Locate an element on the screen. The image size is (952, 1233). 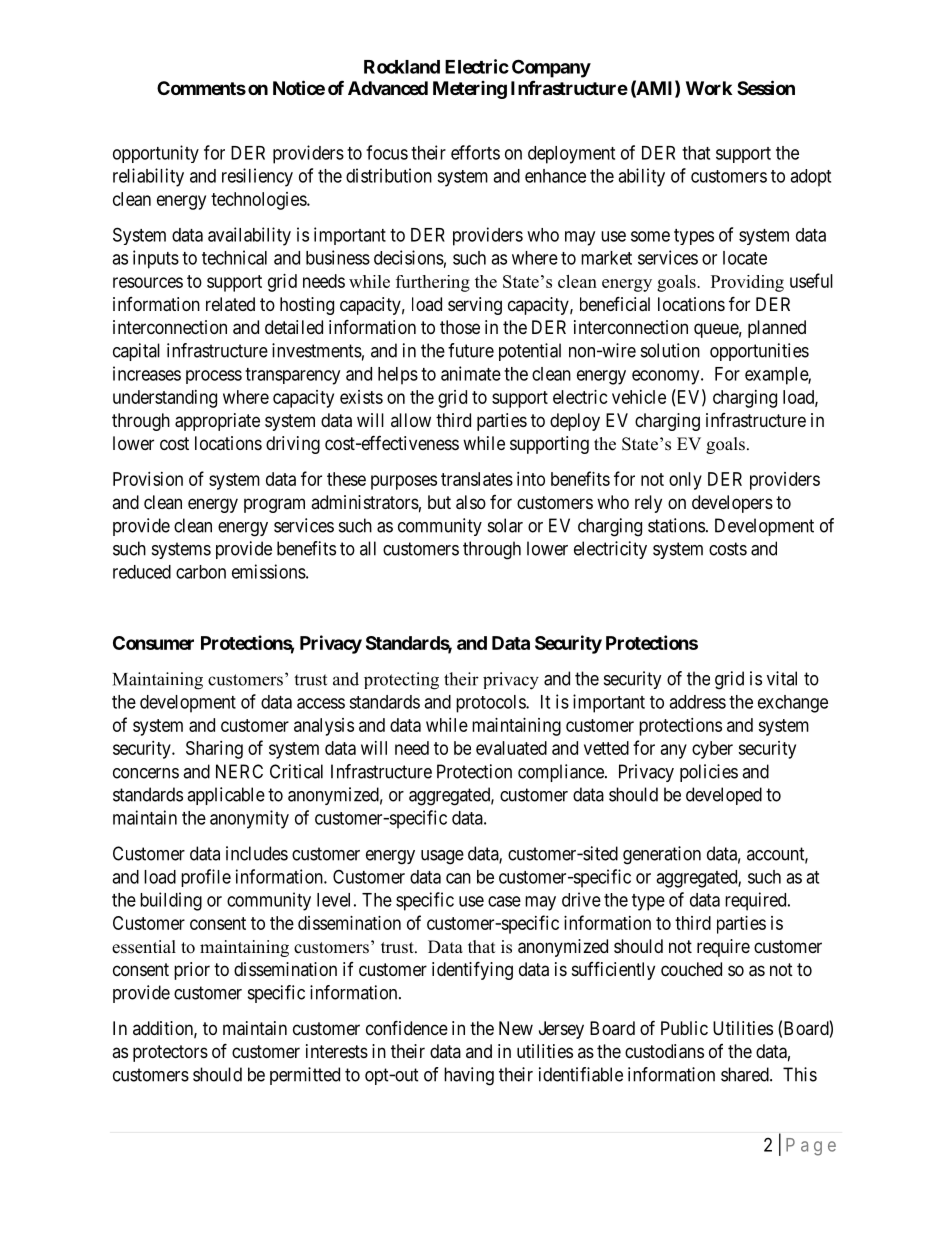
Metering is located at coordinates (470, 90).
